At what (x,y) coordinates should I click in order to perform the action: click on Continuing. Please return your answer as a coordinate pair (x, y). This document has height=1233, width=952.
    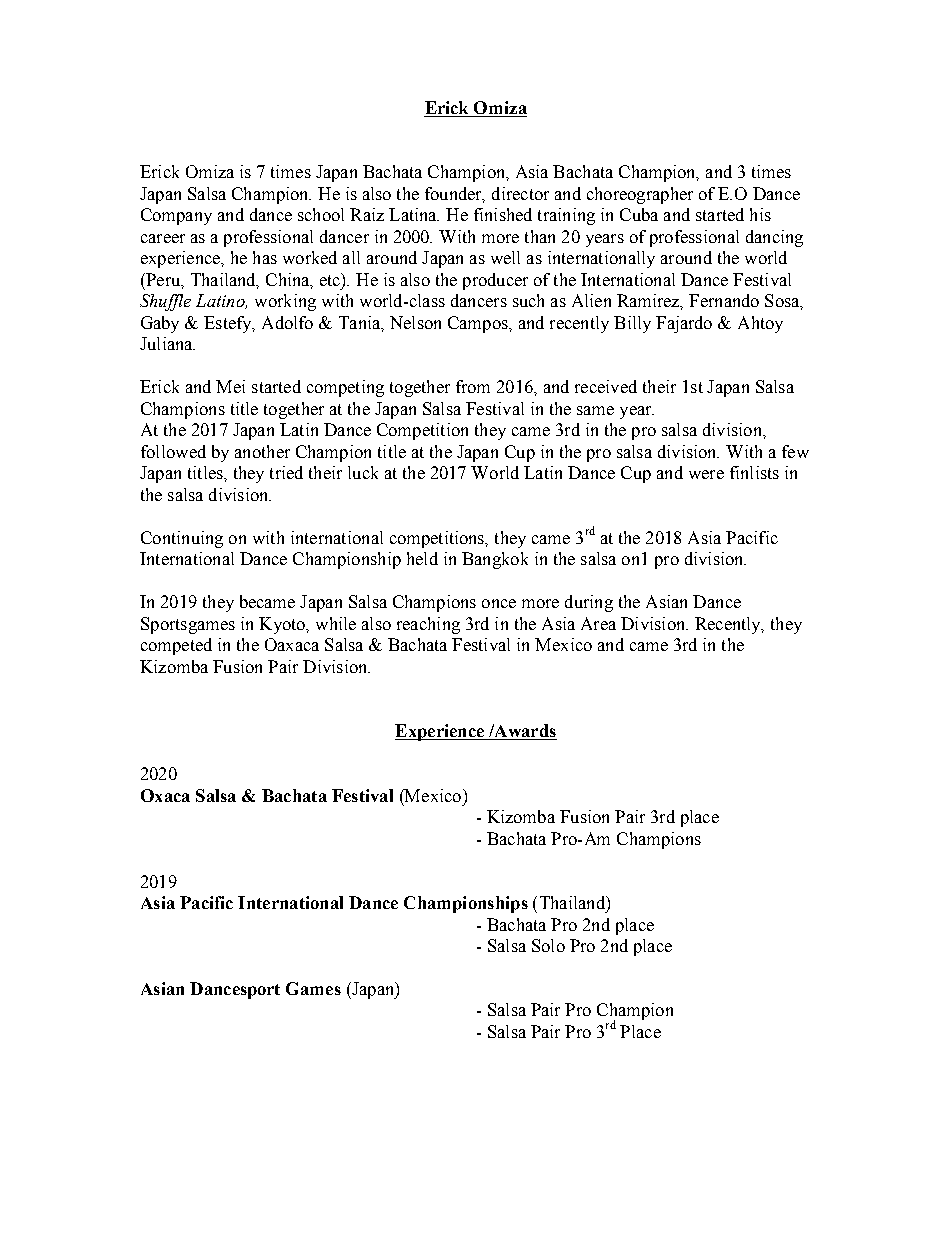
    Looking at the image, I should click on (182, 539).
